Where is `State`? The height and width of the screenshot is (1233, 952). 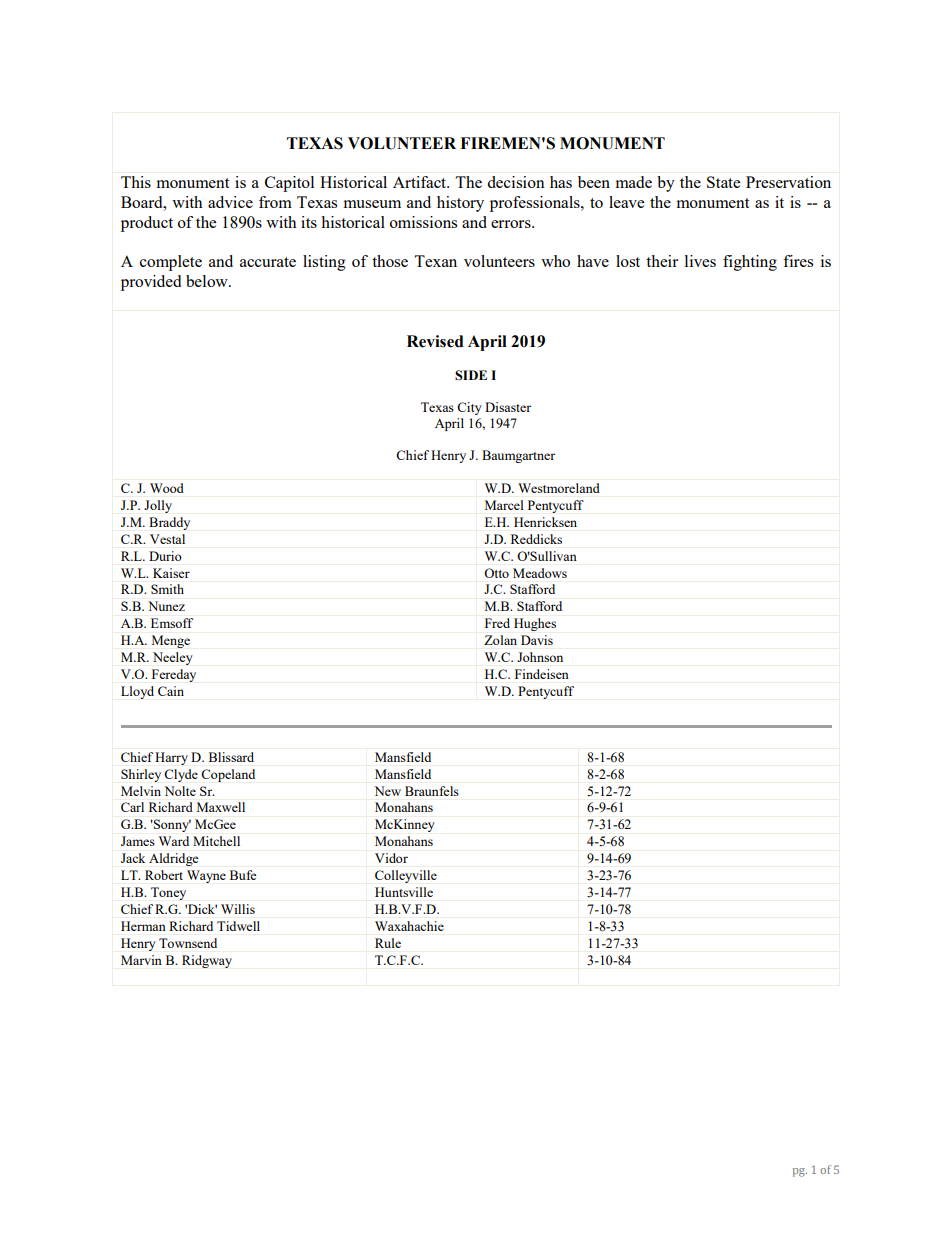
State is located at coordinates (723, 182).
